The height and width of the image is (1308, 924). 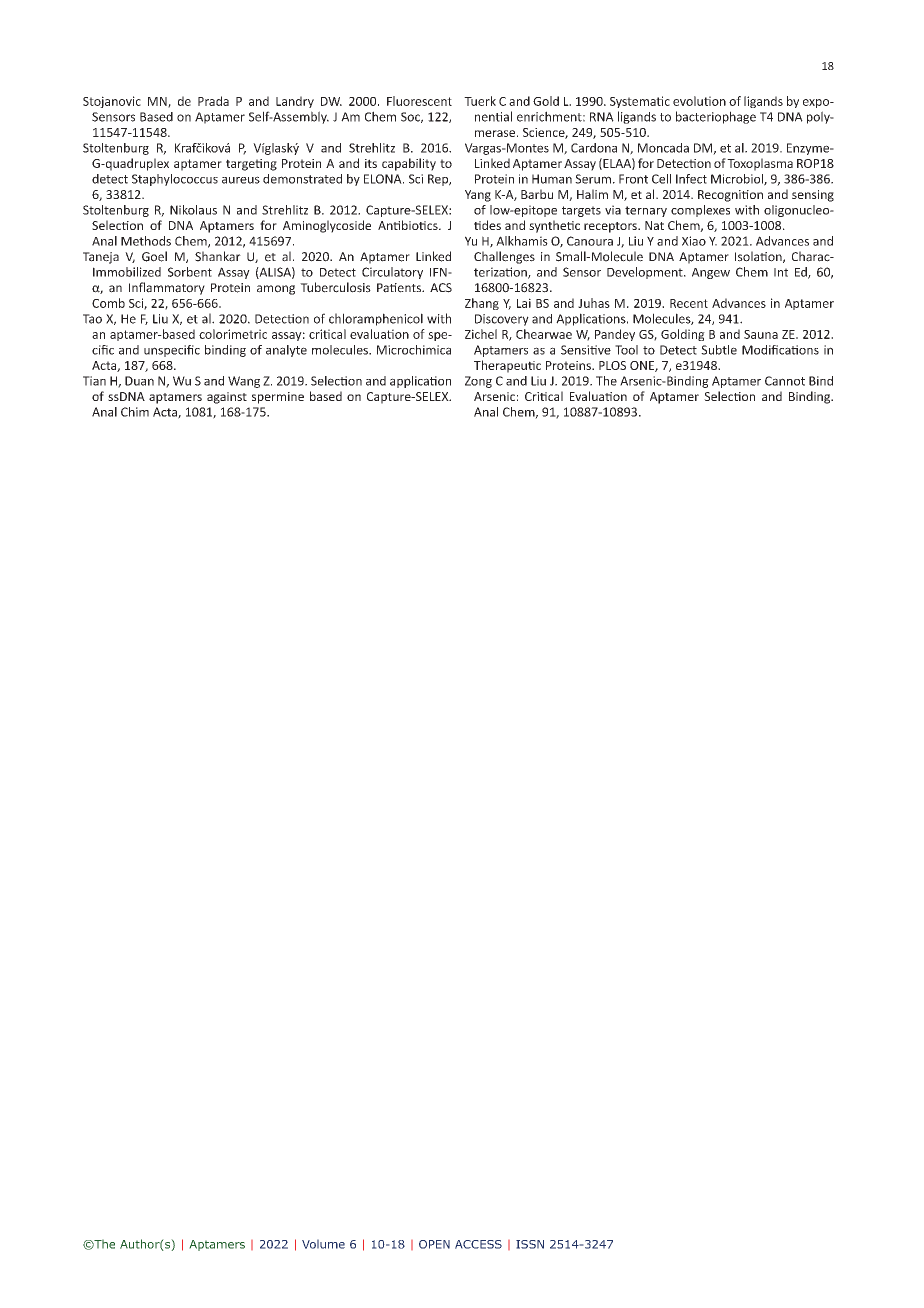 I want to click on OPEN, so click(x=434, y=1244).
